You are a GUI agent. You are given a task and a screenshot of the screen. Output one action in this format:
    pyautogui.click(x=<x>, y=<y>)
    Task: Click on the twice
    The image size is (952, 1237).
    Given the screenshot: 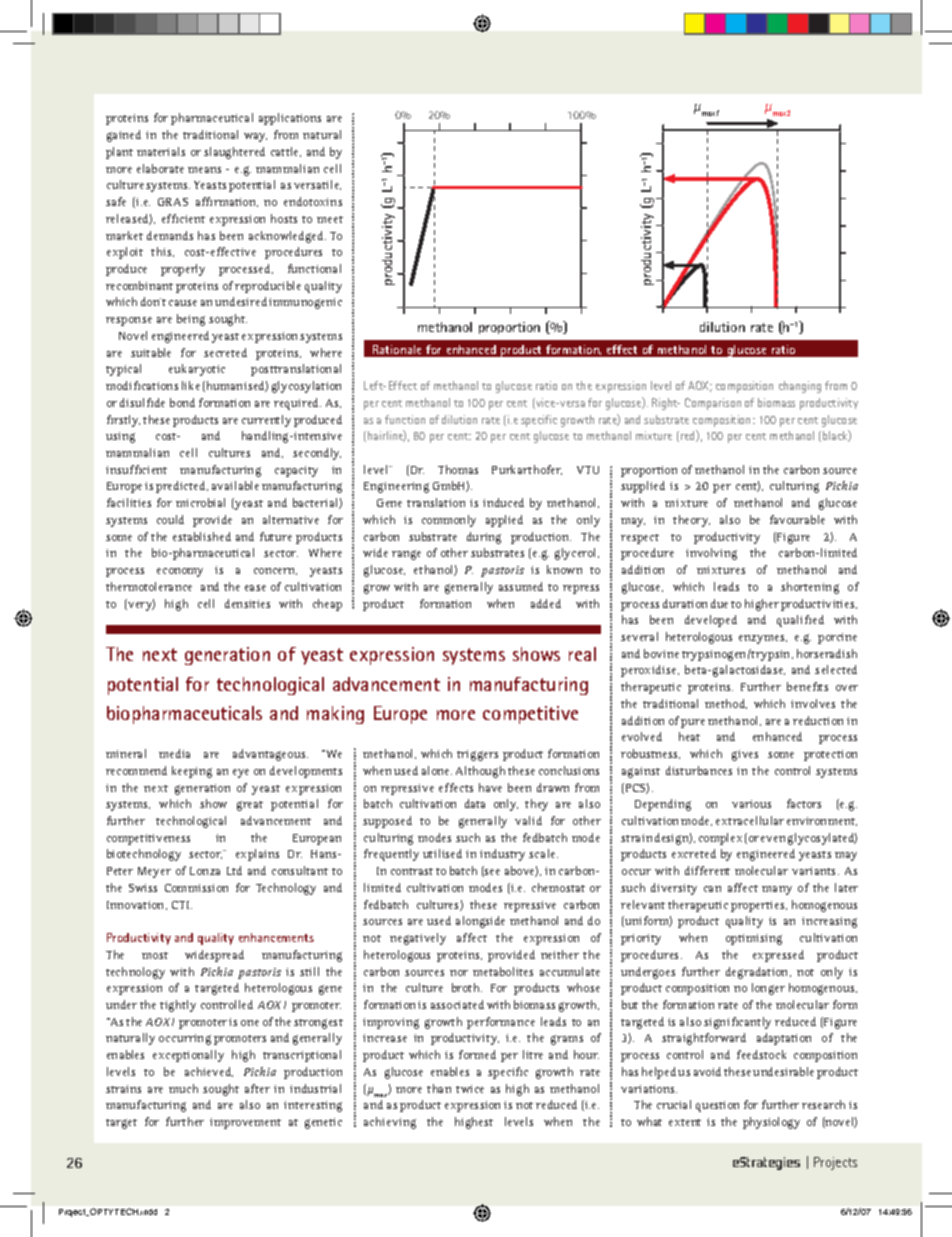 What is the action you would take?
    pyautogui.click(x=470, y=1089)
